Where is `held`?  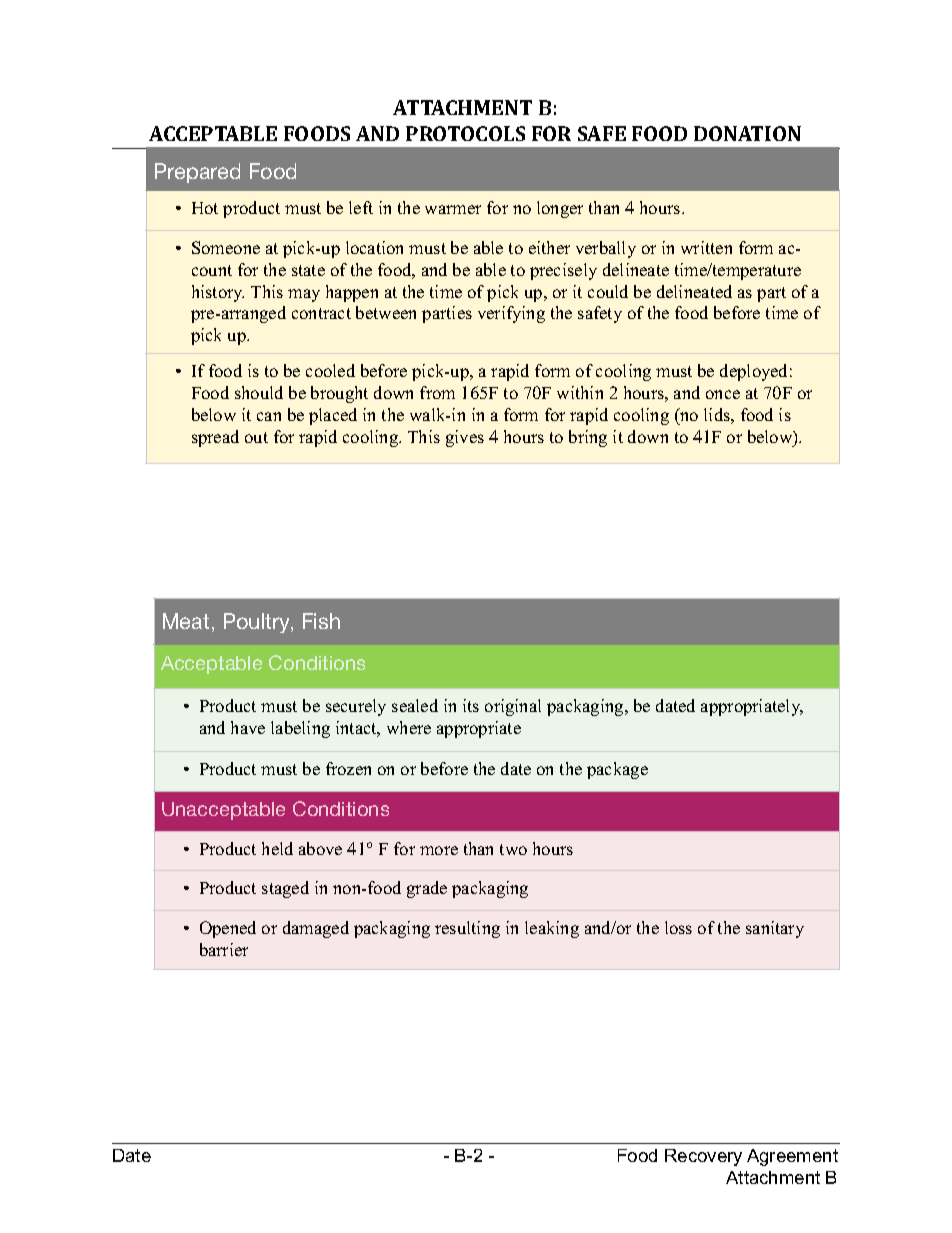
held is located at coordinates (277, 848).
